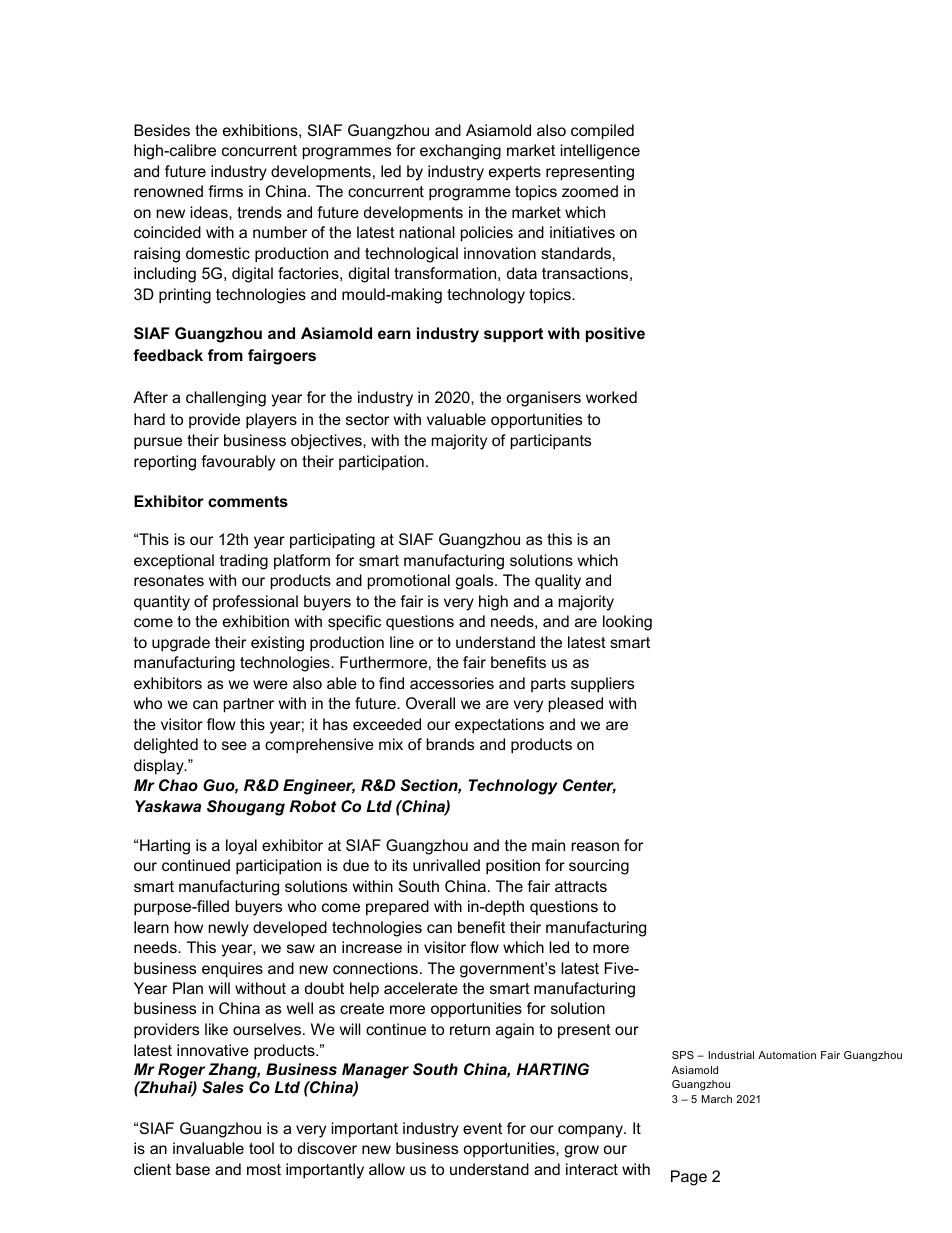  I want to click on worked, so click(611, 397).
